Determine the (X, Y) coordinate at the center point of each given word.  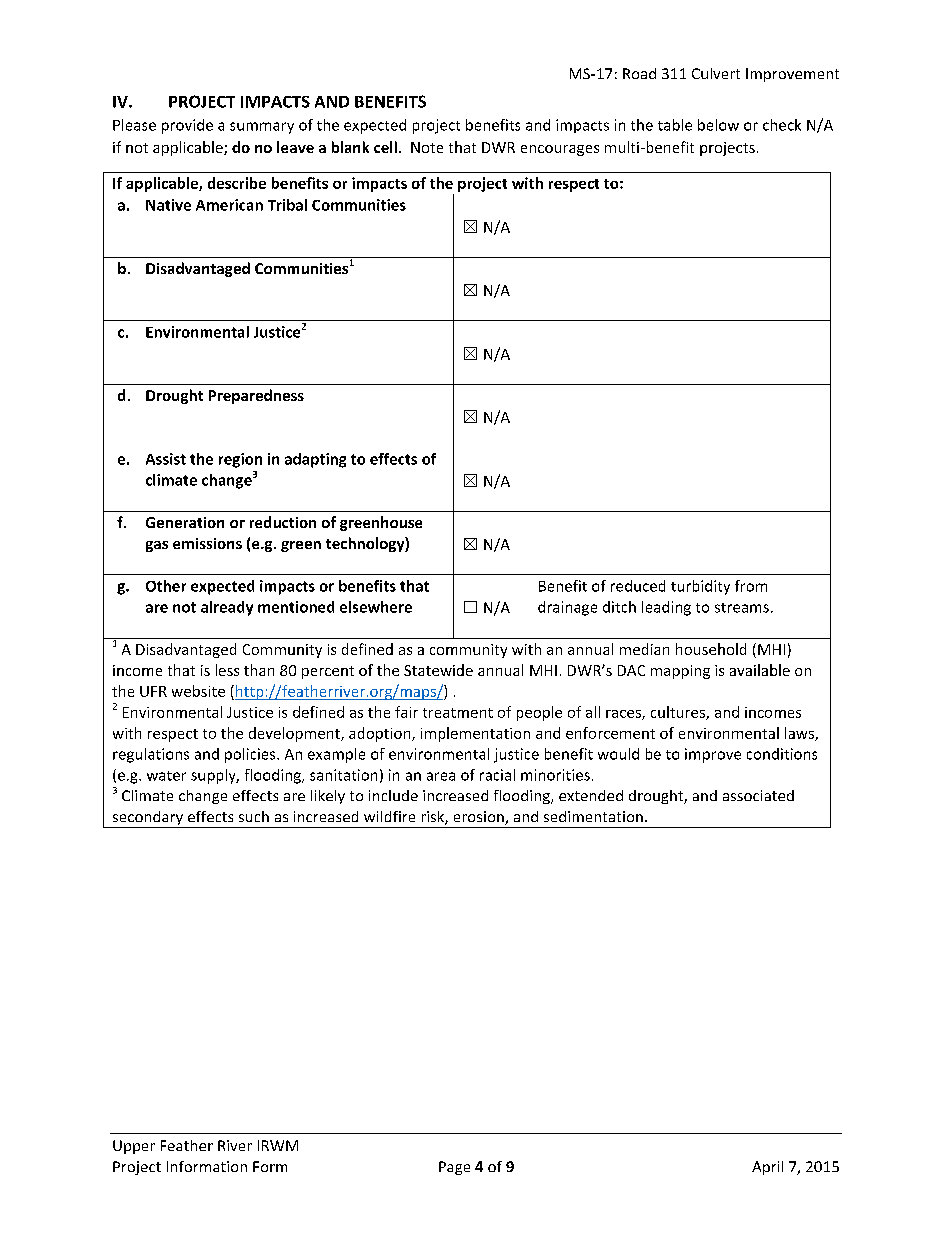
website (198, 691)
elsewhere (376, 607)
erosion (480, 818)
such (254, 816)
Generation (185, 522)
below (718, 125)
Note (427, 147)
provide (187, 126)
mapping (680, 672)
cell (385, 147)
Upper (134, 1147)
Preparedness (256, 396)
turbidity (700, 587)
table (675, 125)
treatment (458, 713)
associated (758, 795)
